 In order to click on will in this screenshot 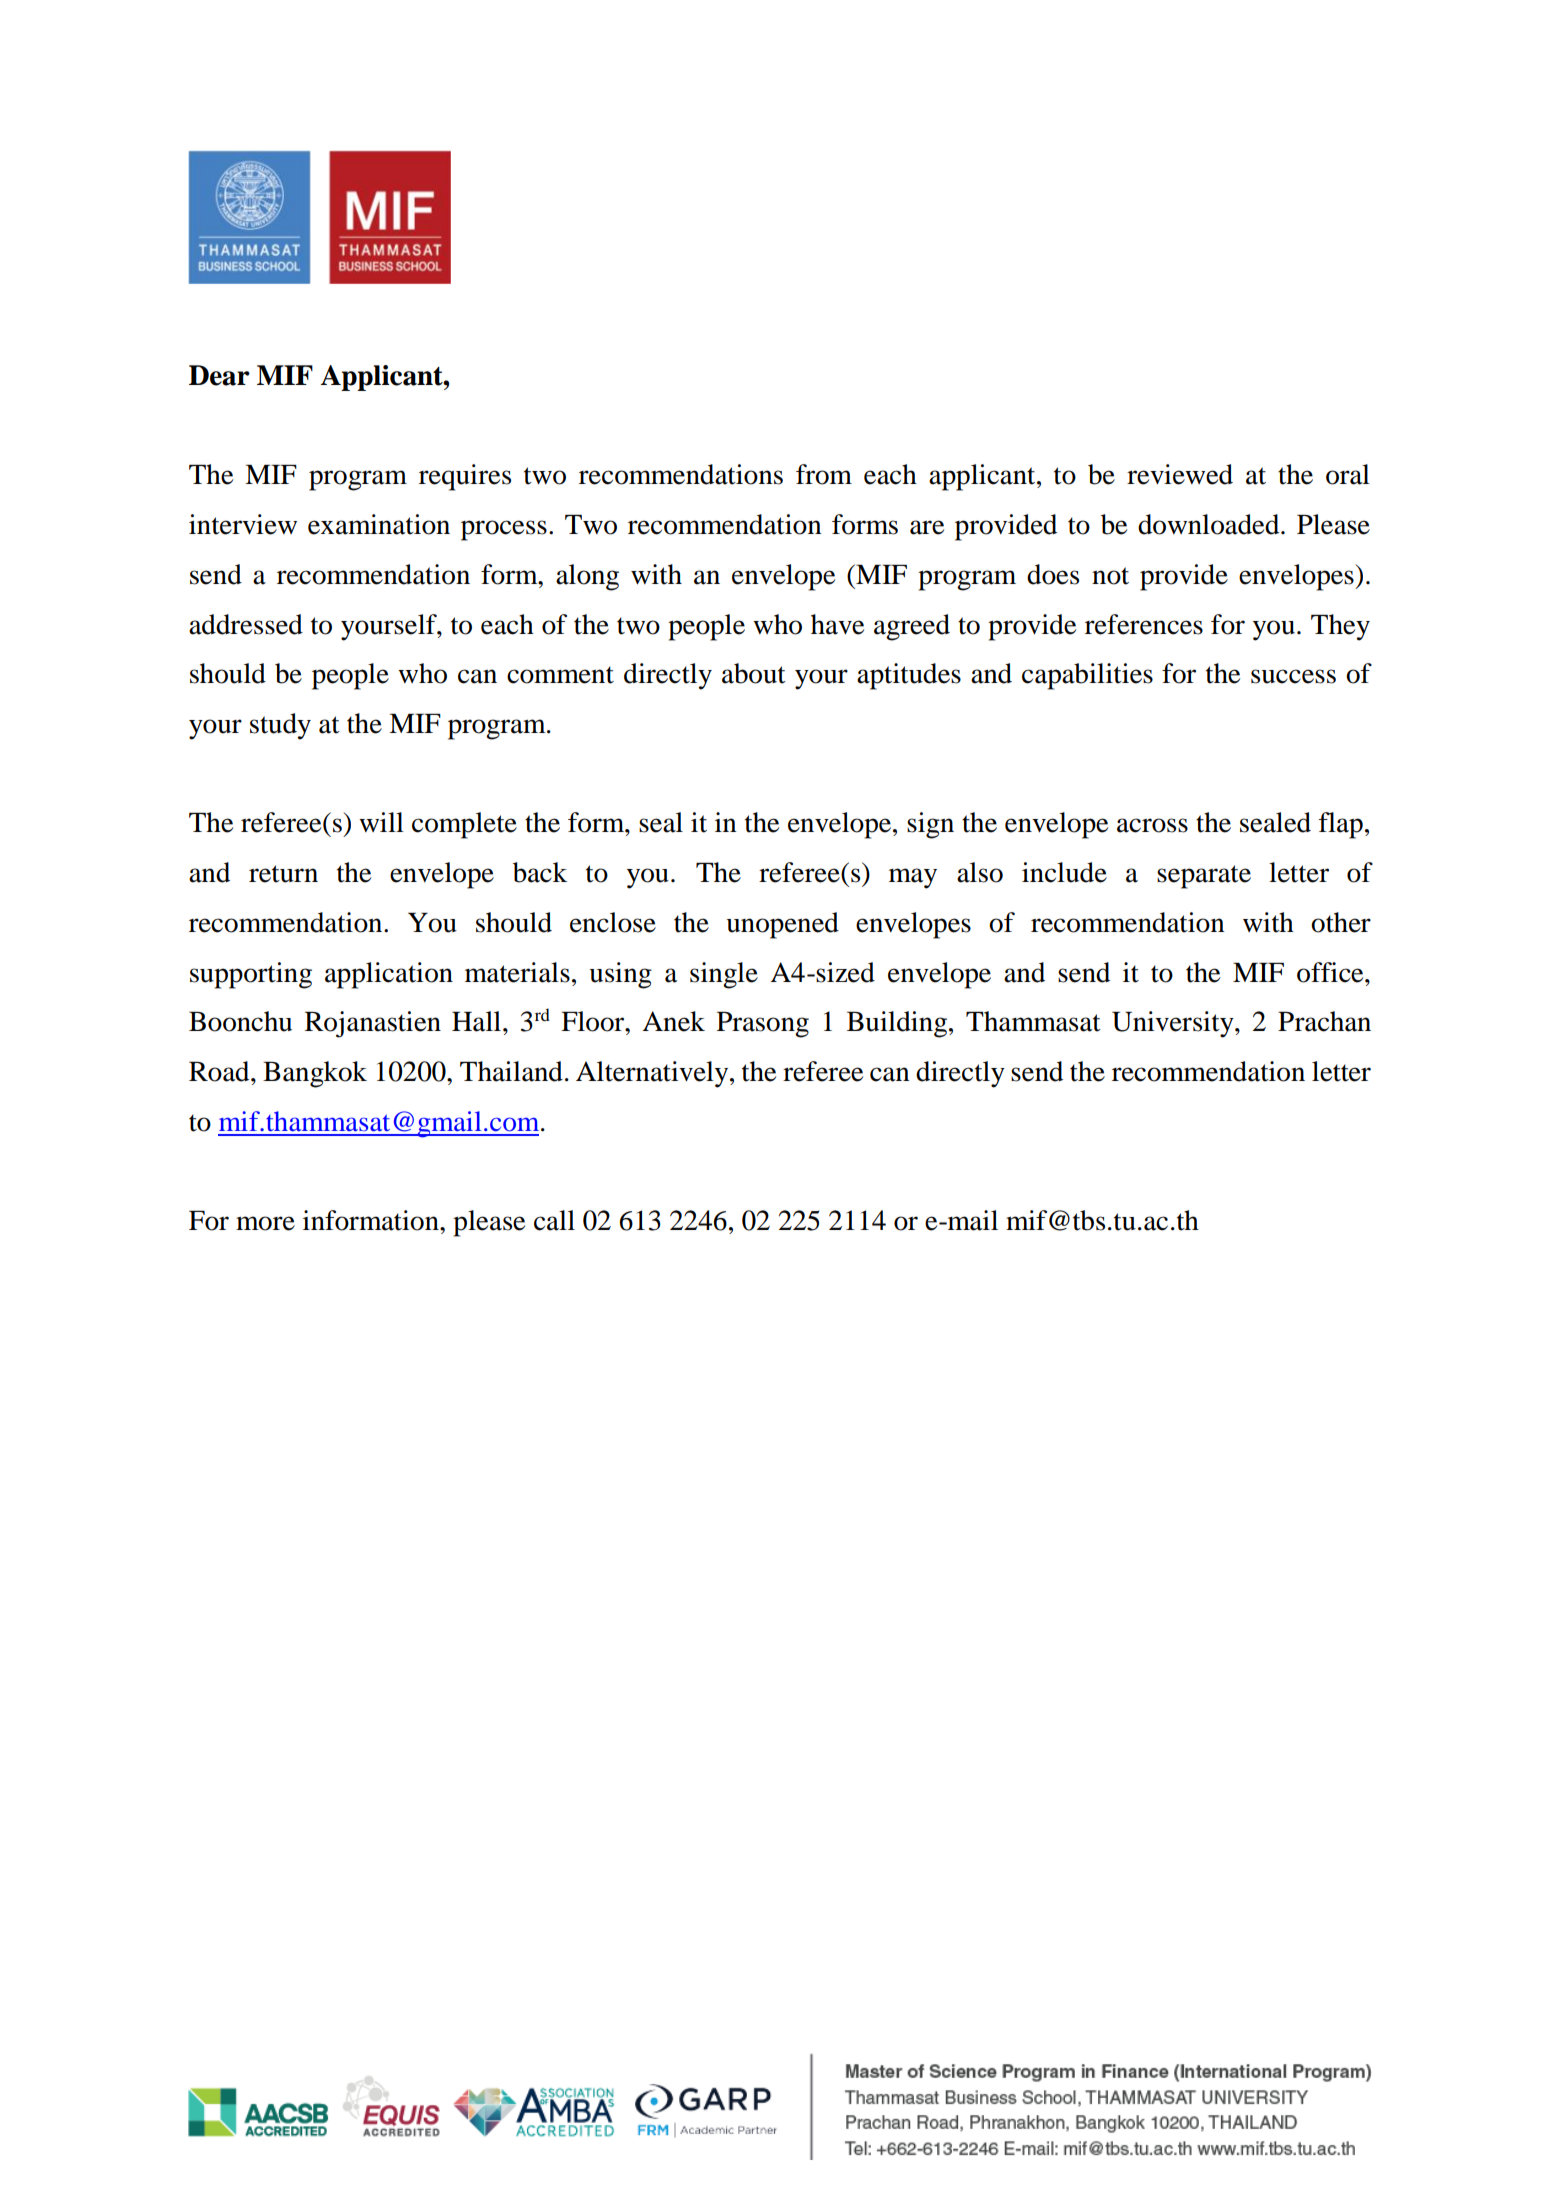, I will do `click(381, 822)`.
